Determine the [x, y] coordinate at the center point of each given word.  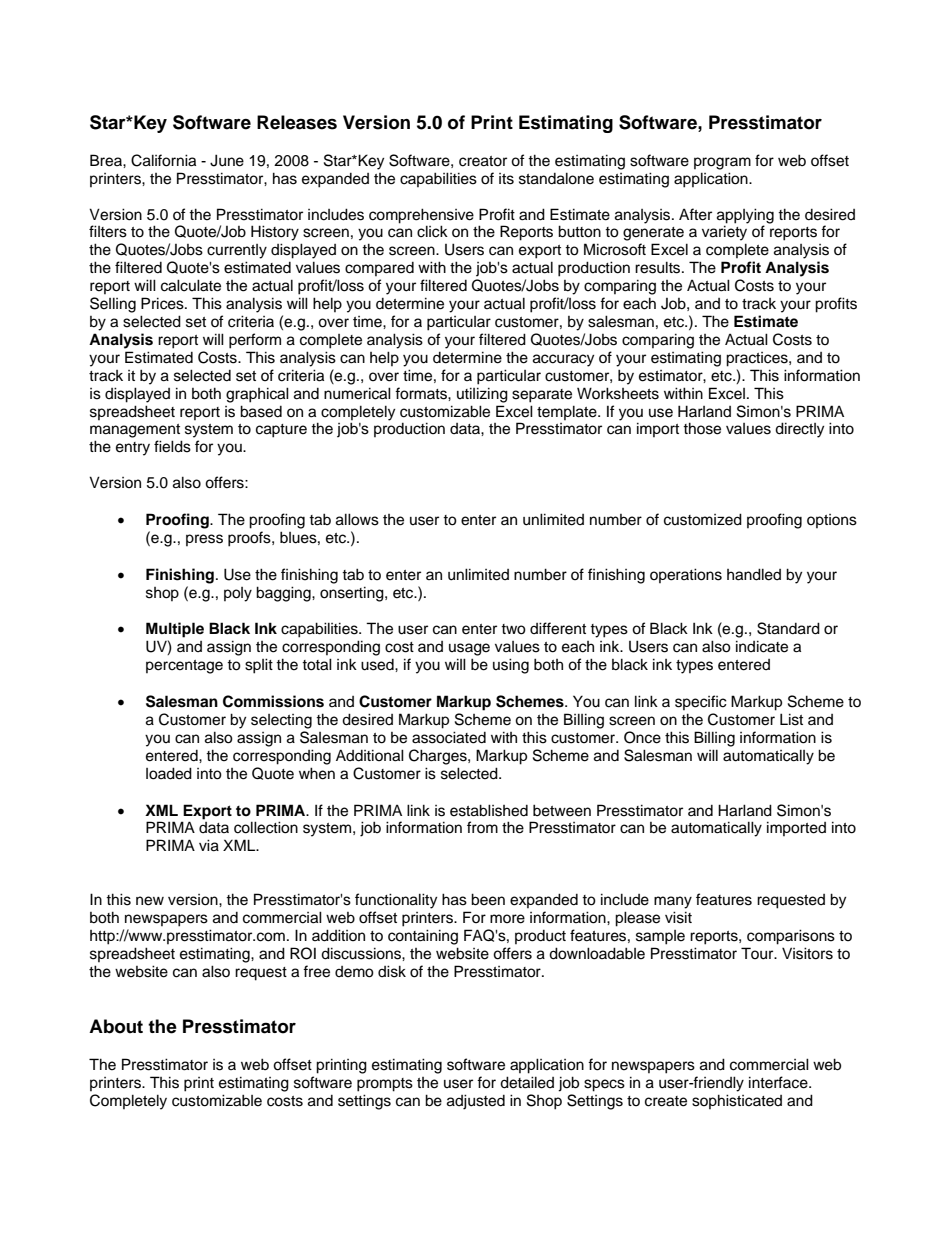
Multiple [175, 630]
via [209, 845]
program [722, 163]
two [513, 629]
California [163, 160]
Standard [788, 628]
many [673, 902]
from [482, 827]
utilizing [482, 395]
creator [483, 161]
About [116, 1026]
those [702, 428]
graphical [257, 395]
